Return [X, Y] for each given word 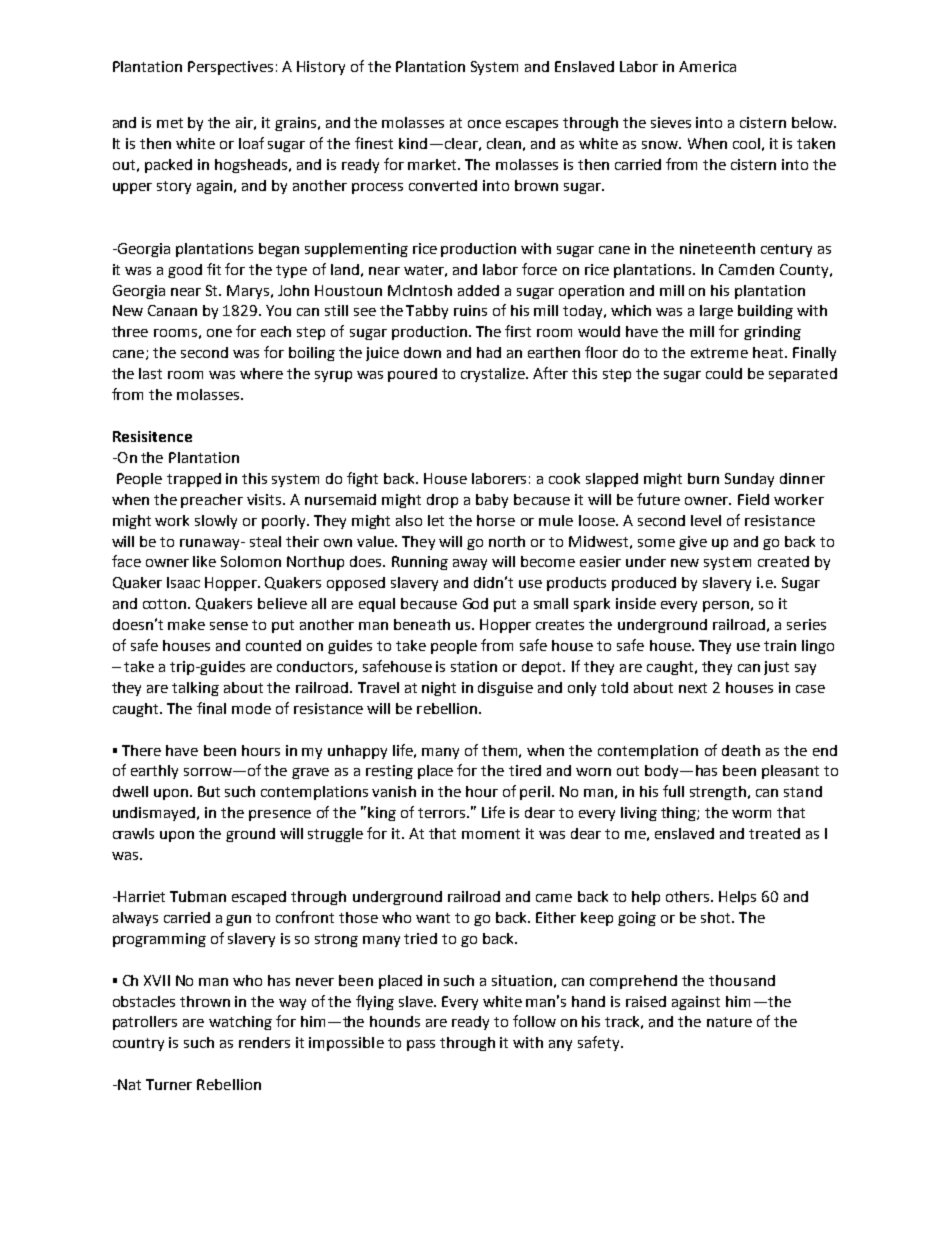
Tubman [198, 896]
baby [492, 501]
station [474, 666]
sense [229, 626]
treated [774, 833]
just [776, 668]
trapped [194, 480]
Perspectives [230, 68]
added [478, 290]
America [707, 66]
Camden [746, 269]
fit [214, 269]
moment [491, 834]
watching [240, 1023]
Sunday [749, 480]
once [484, 124]
